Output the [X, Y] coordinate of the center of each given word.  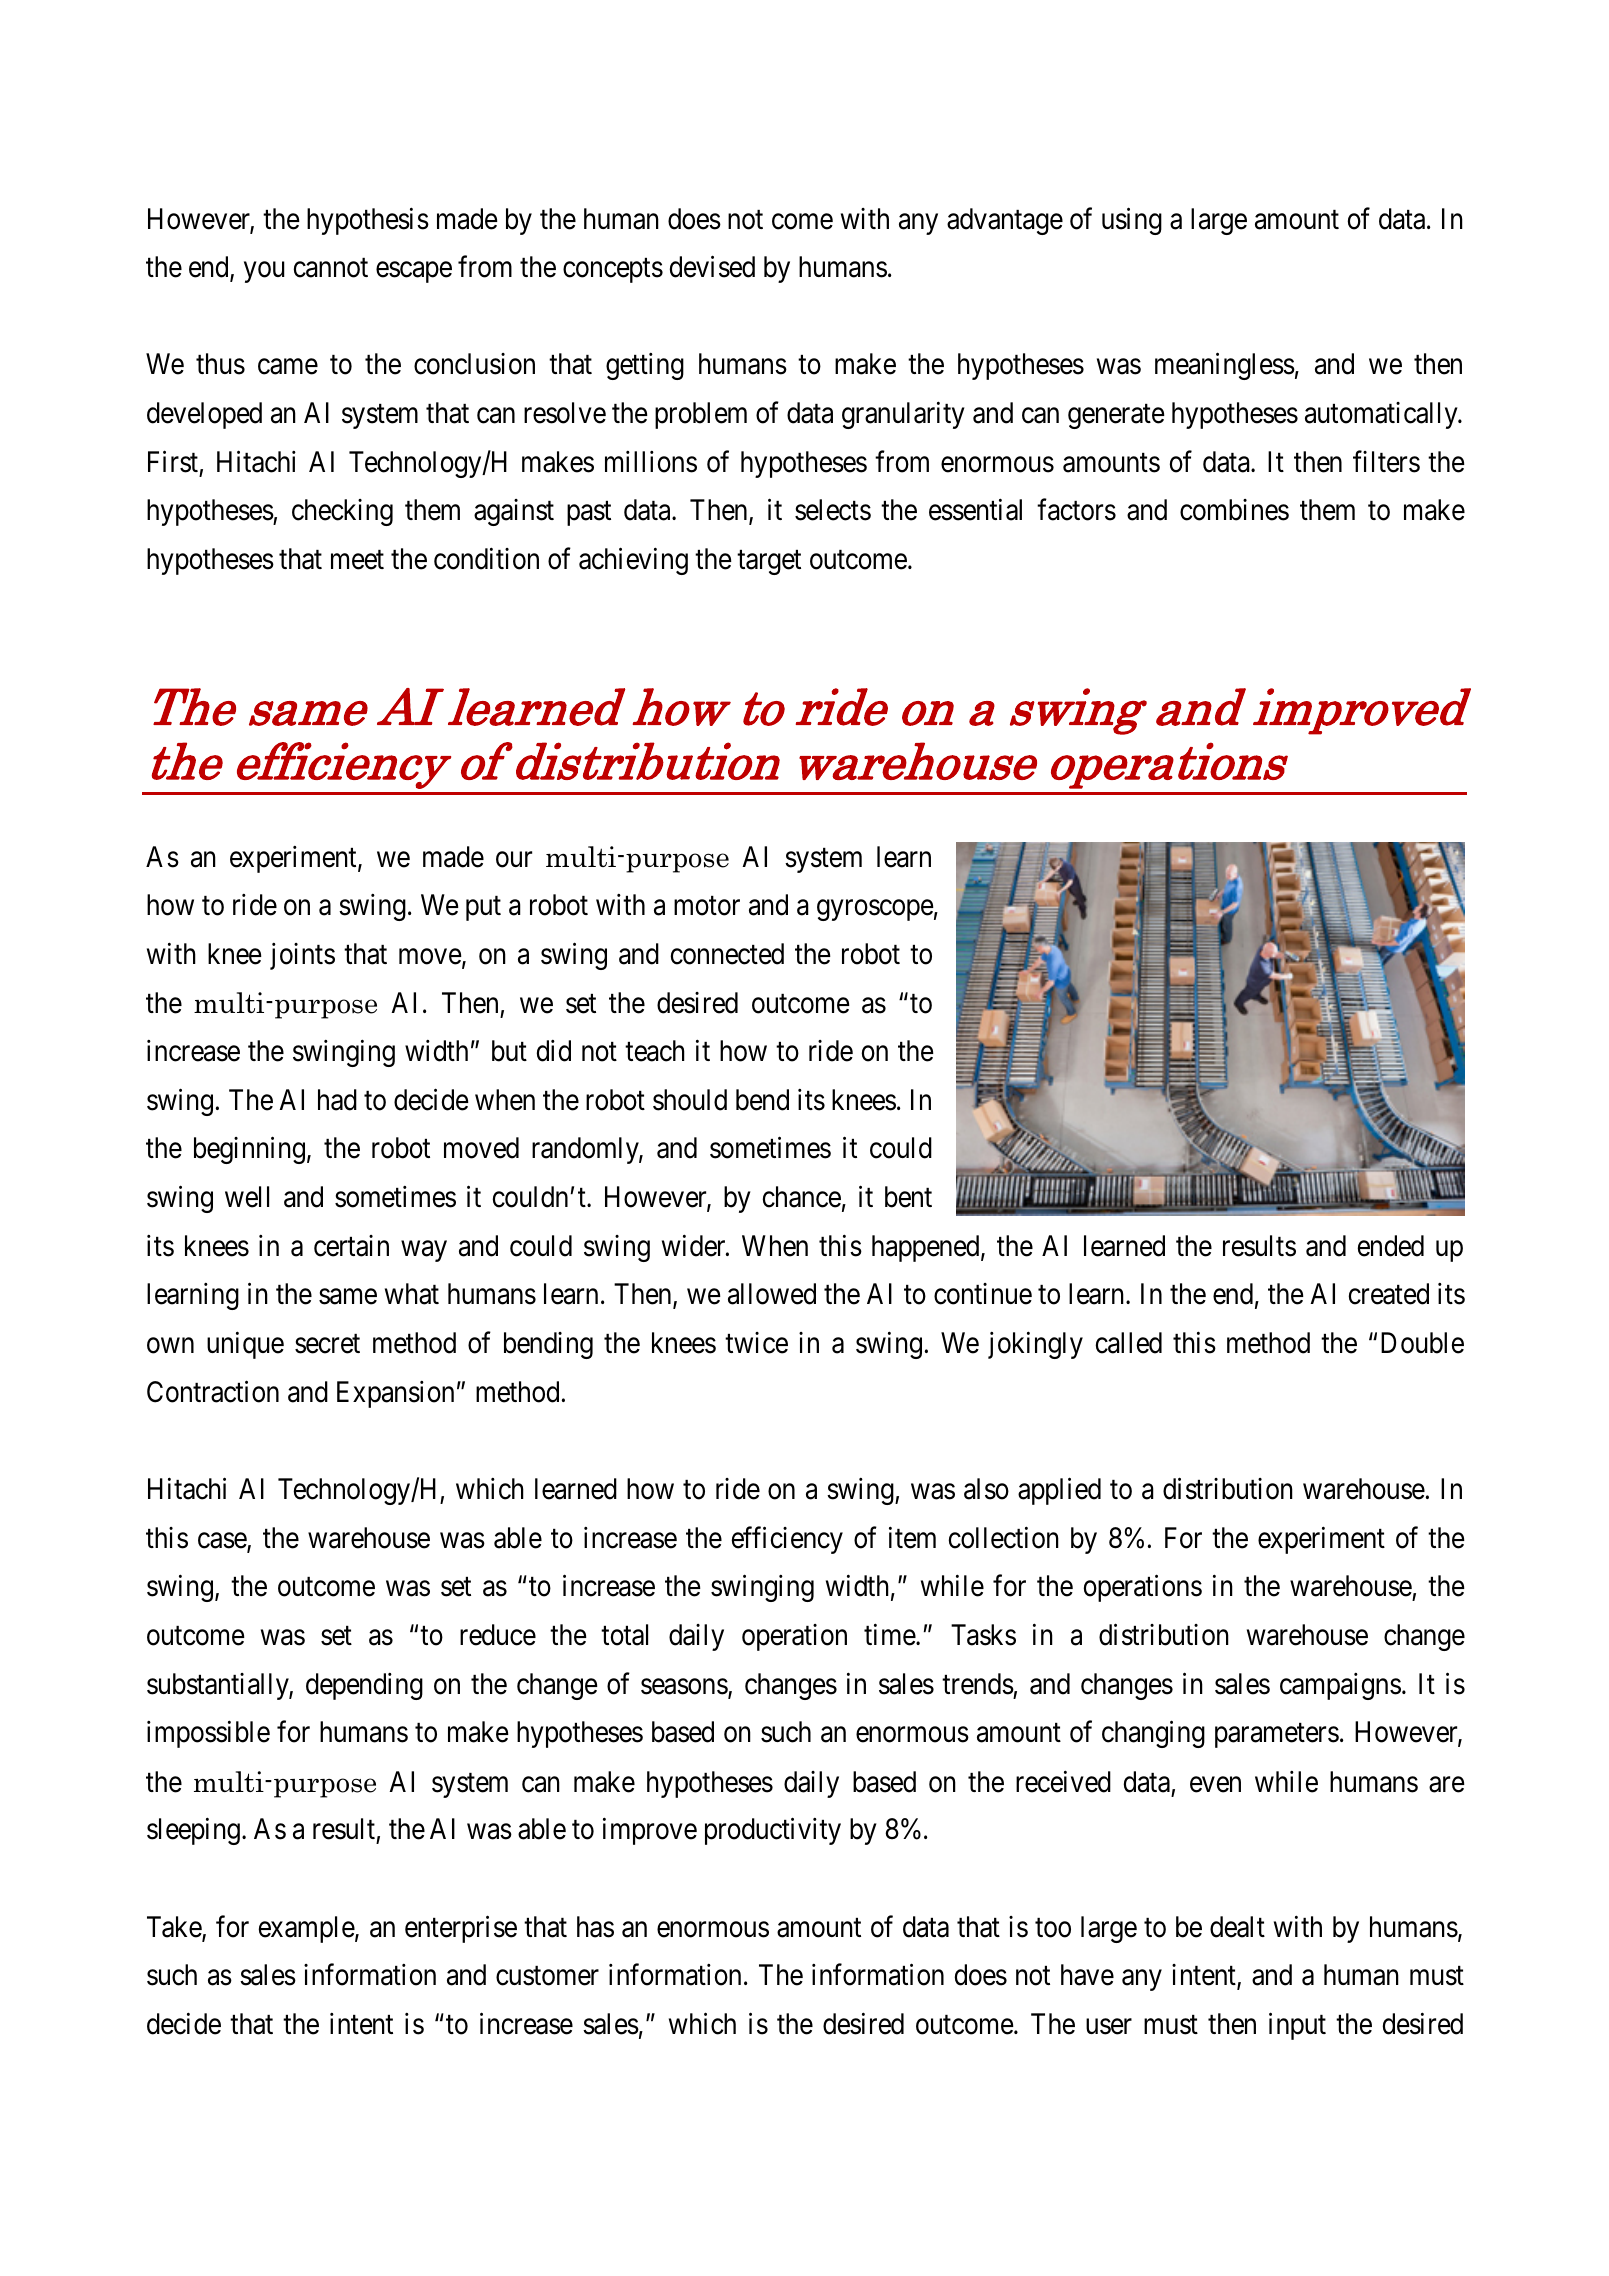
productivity [773, 1831]
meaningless [1225, 366]
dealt [1237, 1927]
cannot [331, 268]
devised [712, 267]
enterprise [461, 1929]
